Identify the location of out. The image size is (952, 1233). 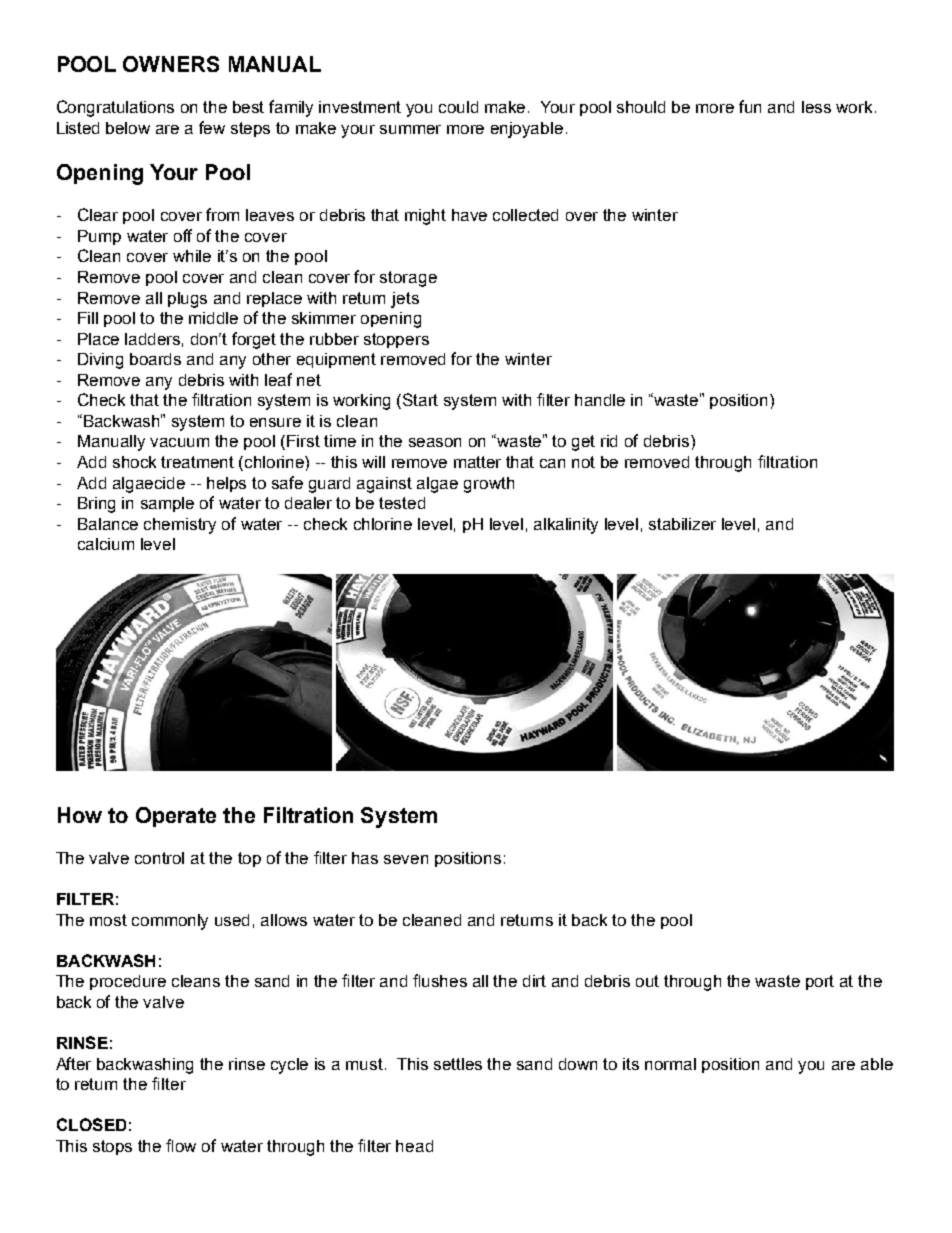
(647, 981).
